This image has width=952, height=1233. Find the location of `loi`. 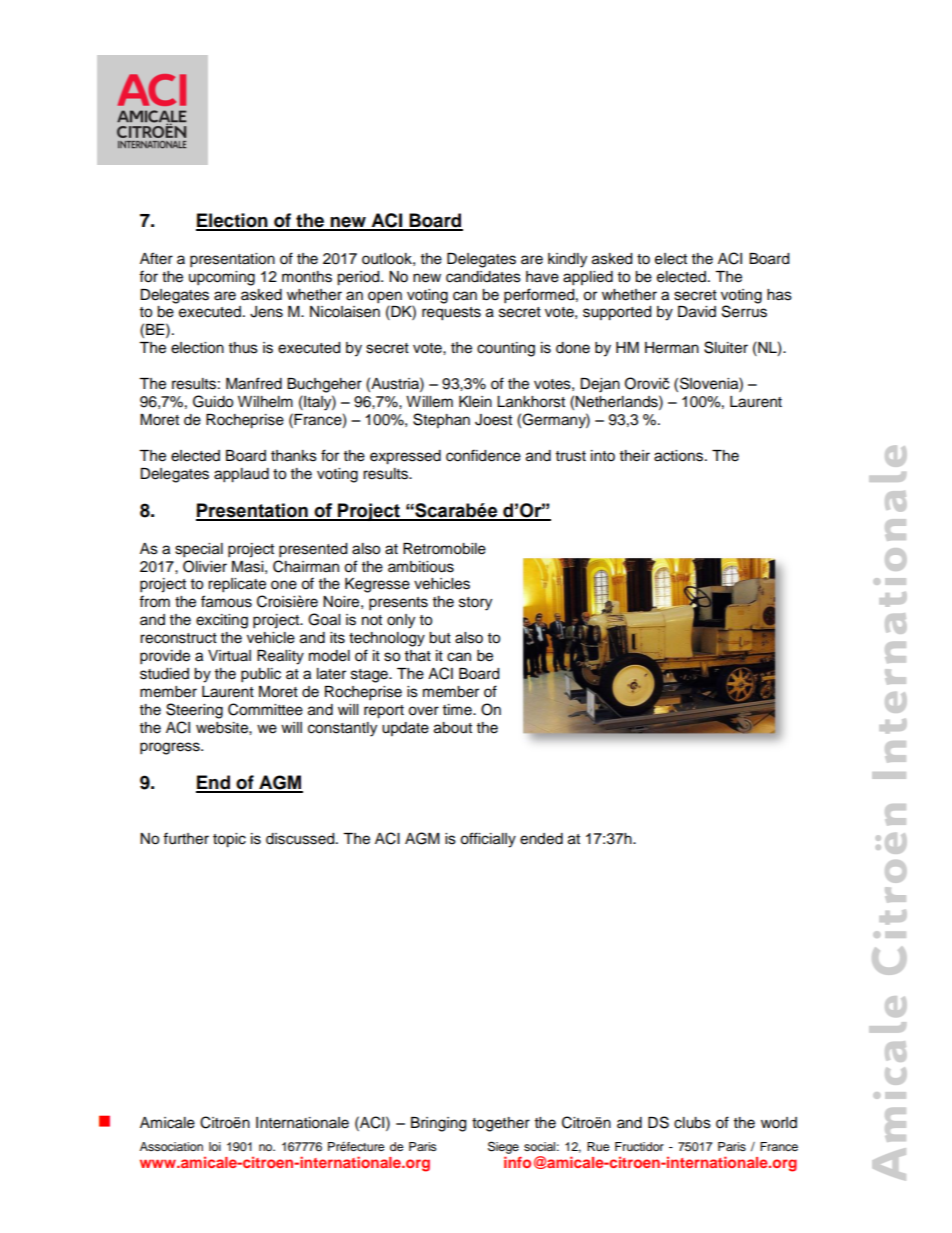

loi is located at coordinates (215, 1146).
